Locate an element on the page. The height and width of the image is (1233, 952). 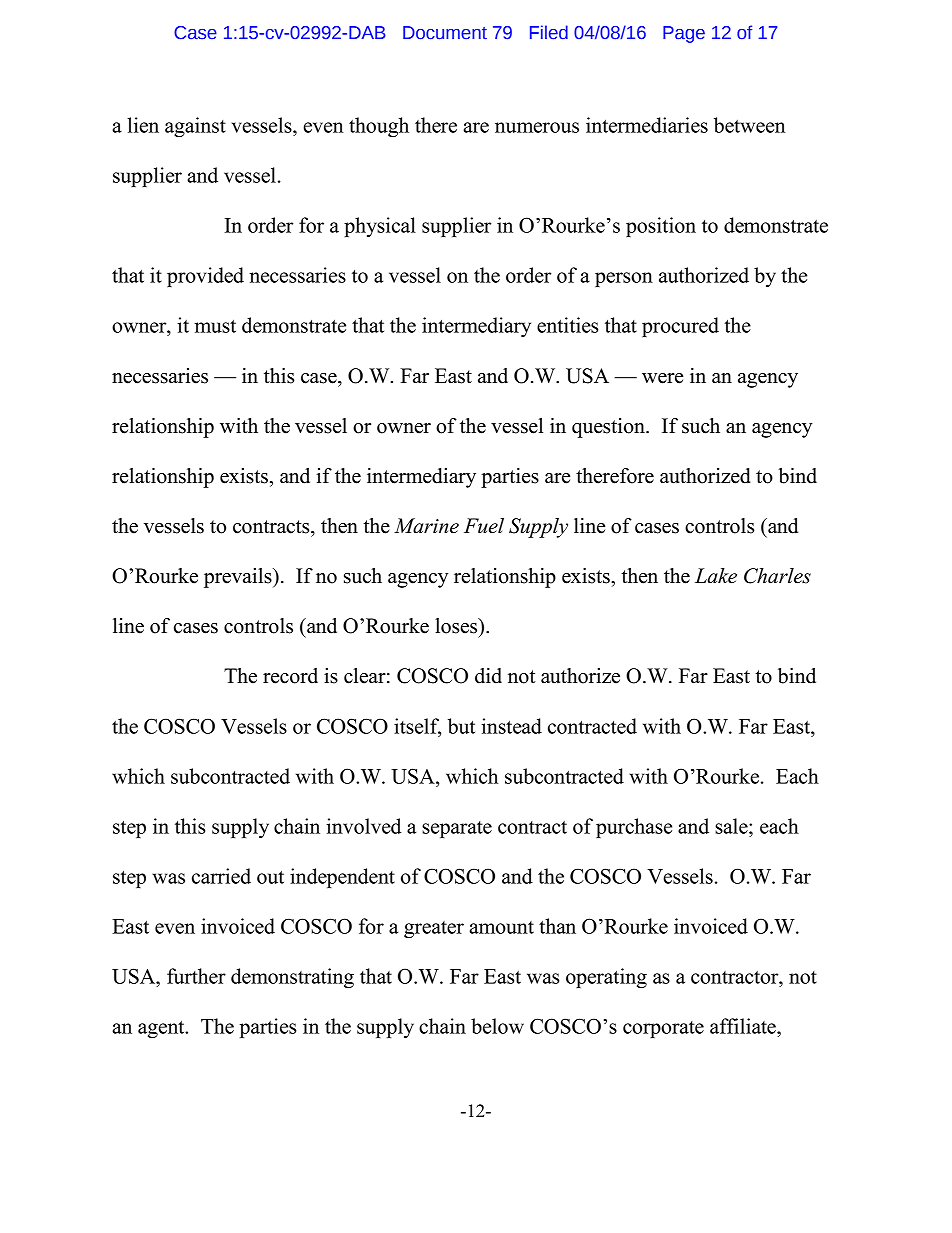
Page is located at coordinates (684, 34).
